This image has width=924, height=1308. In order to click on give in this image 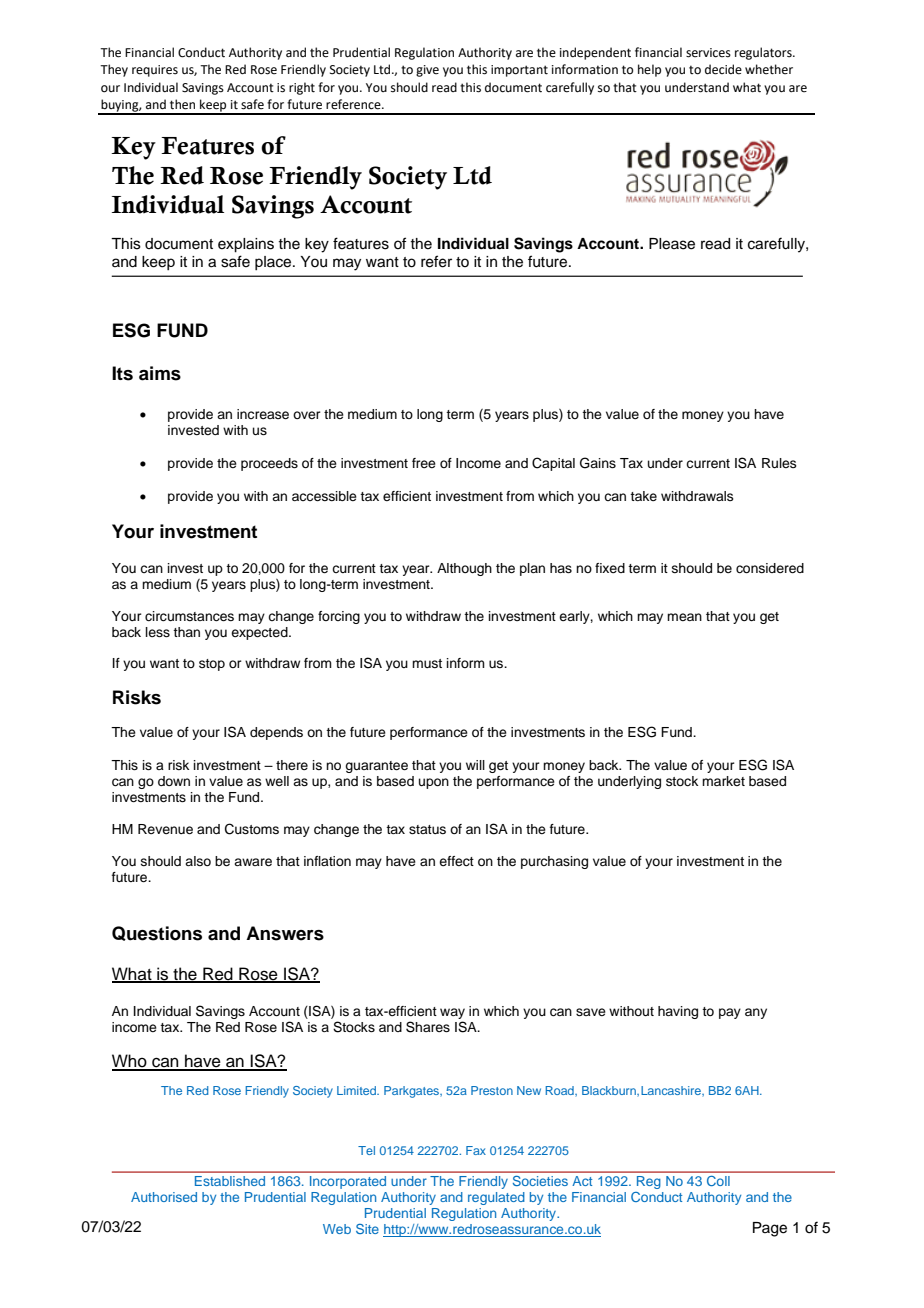, I will do `click(427, 71)`.
